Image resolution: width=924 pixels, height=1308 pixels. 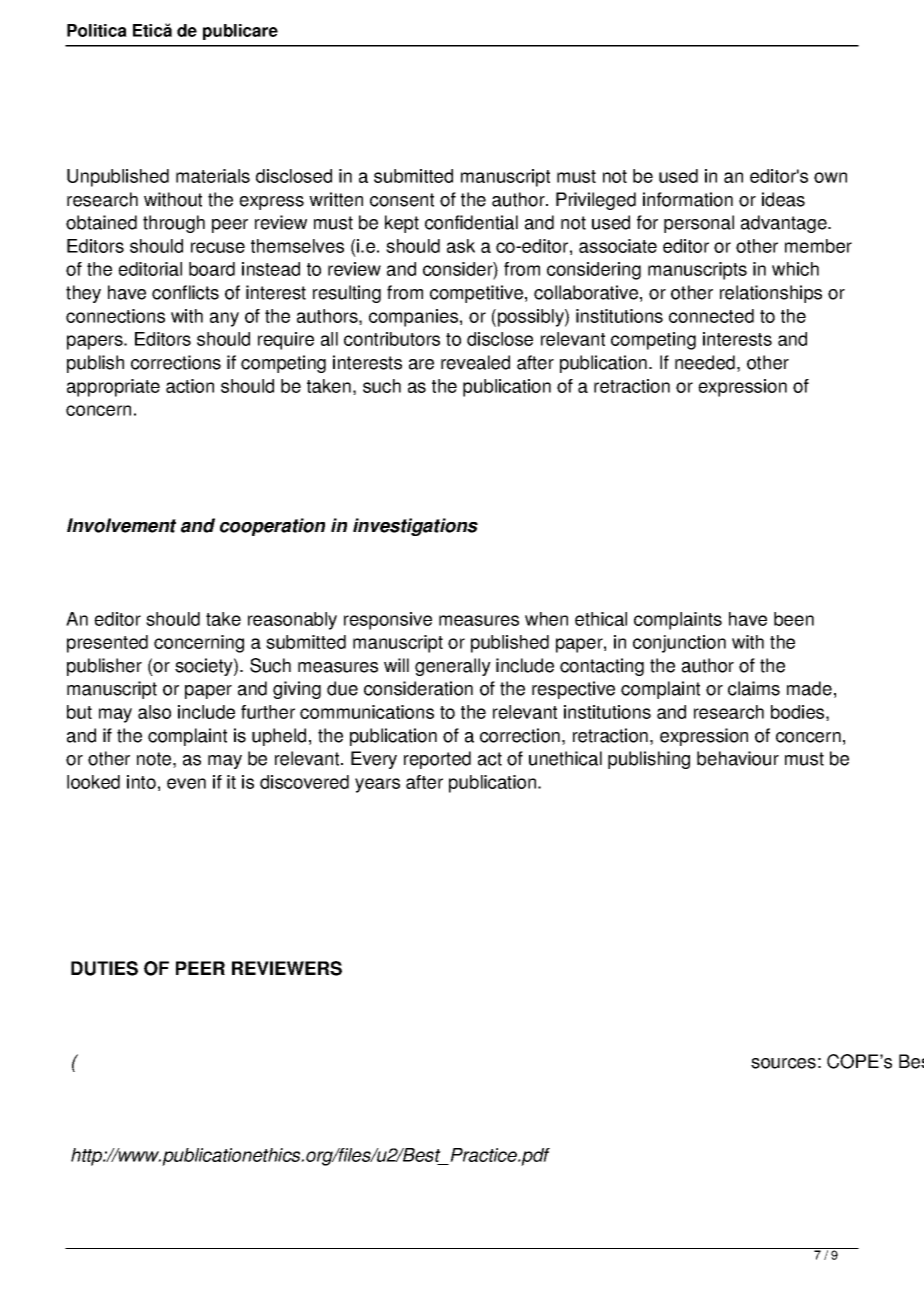 What do you see at coordinates (783, 1063) in the screenshot?
I see `sources` at bounding box center [783, 1063].
